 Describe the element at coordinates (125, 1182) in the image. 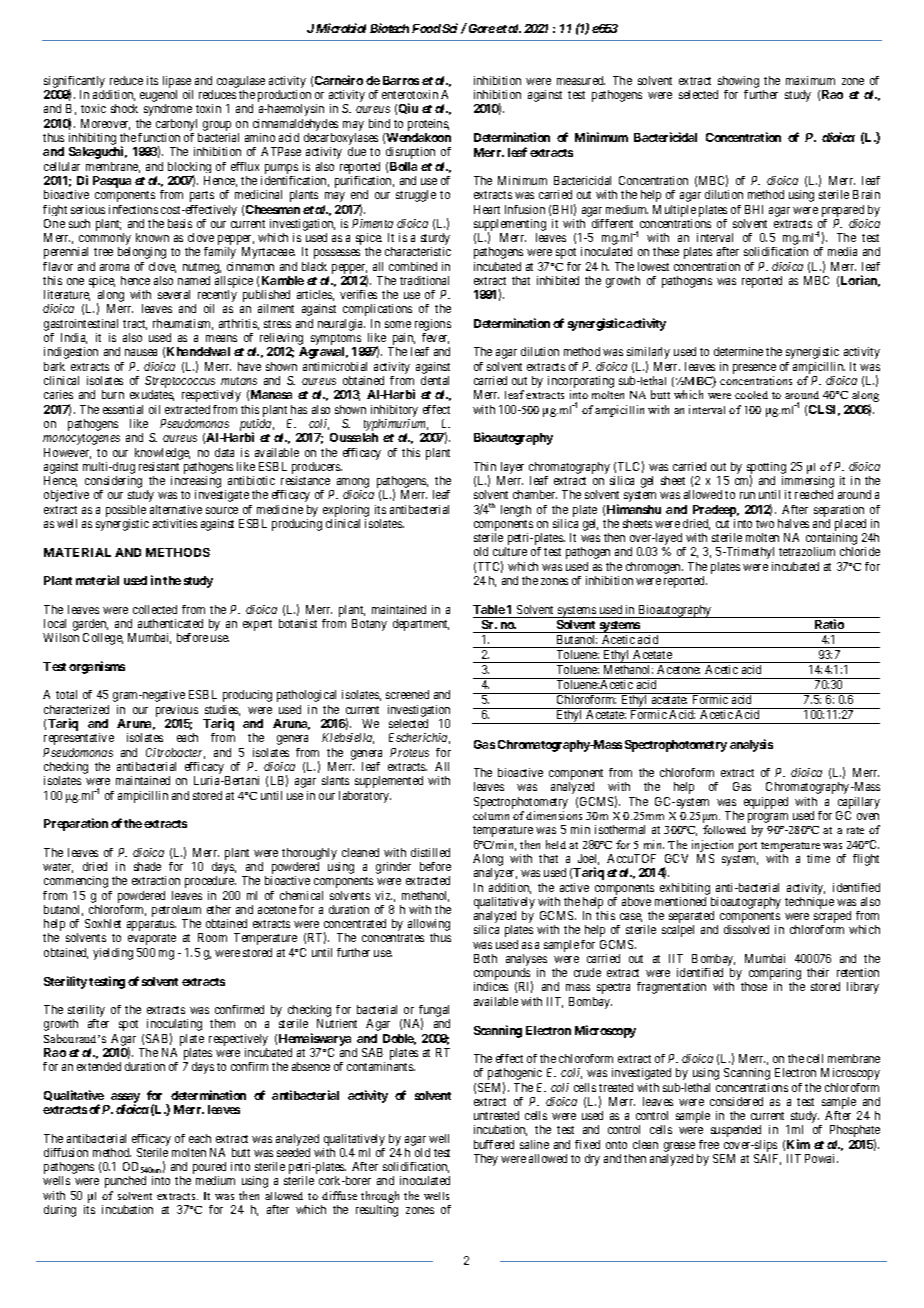

I see `punched` at that location.
